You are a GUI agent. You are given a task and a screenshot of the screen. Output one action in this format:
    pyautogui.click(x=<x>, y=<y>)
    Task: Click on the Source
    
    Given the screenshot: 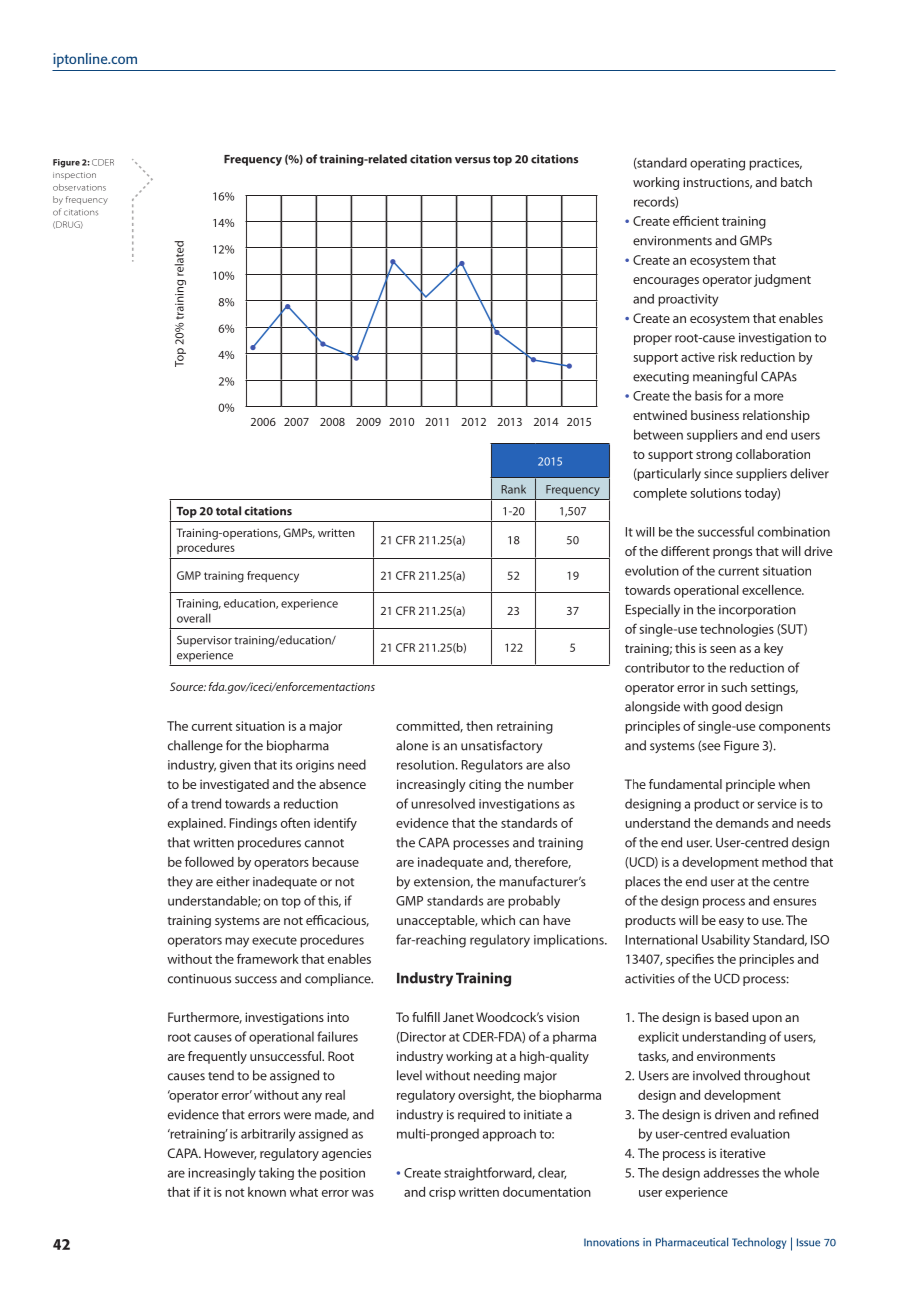 What is the action you would take?
    pyautogui.click(x=188, y=686)
